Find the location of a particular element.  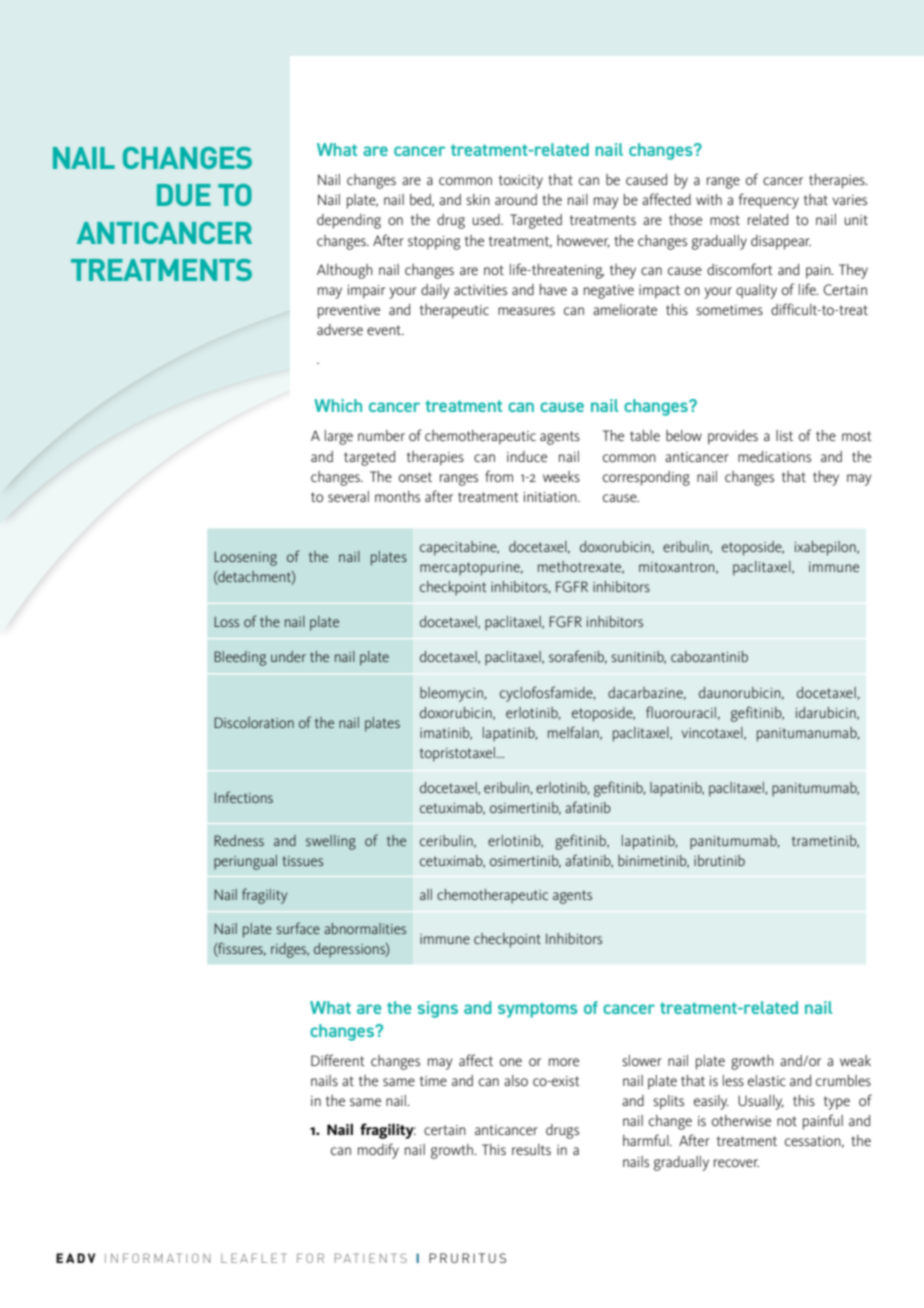

DUE is located at coordinates (184, 195).
